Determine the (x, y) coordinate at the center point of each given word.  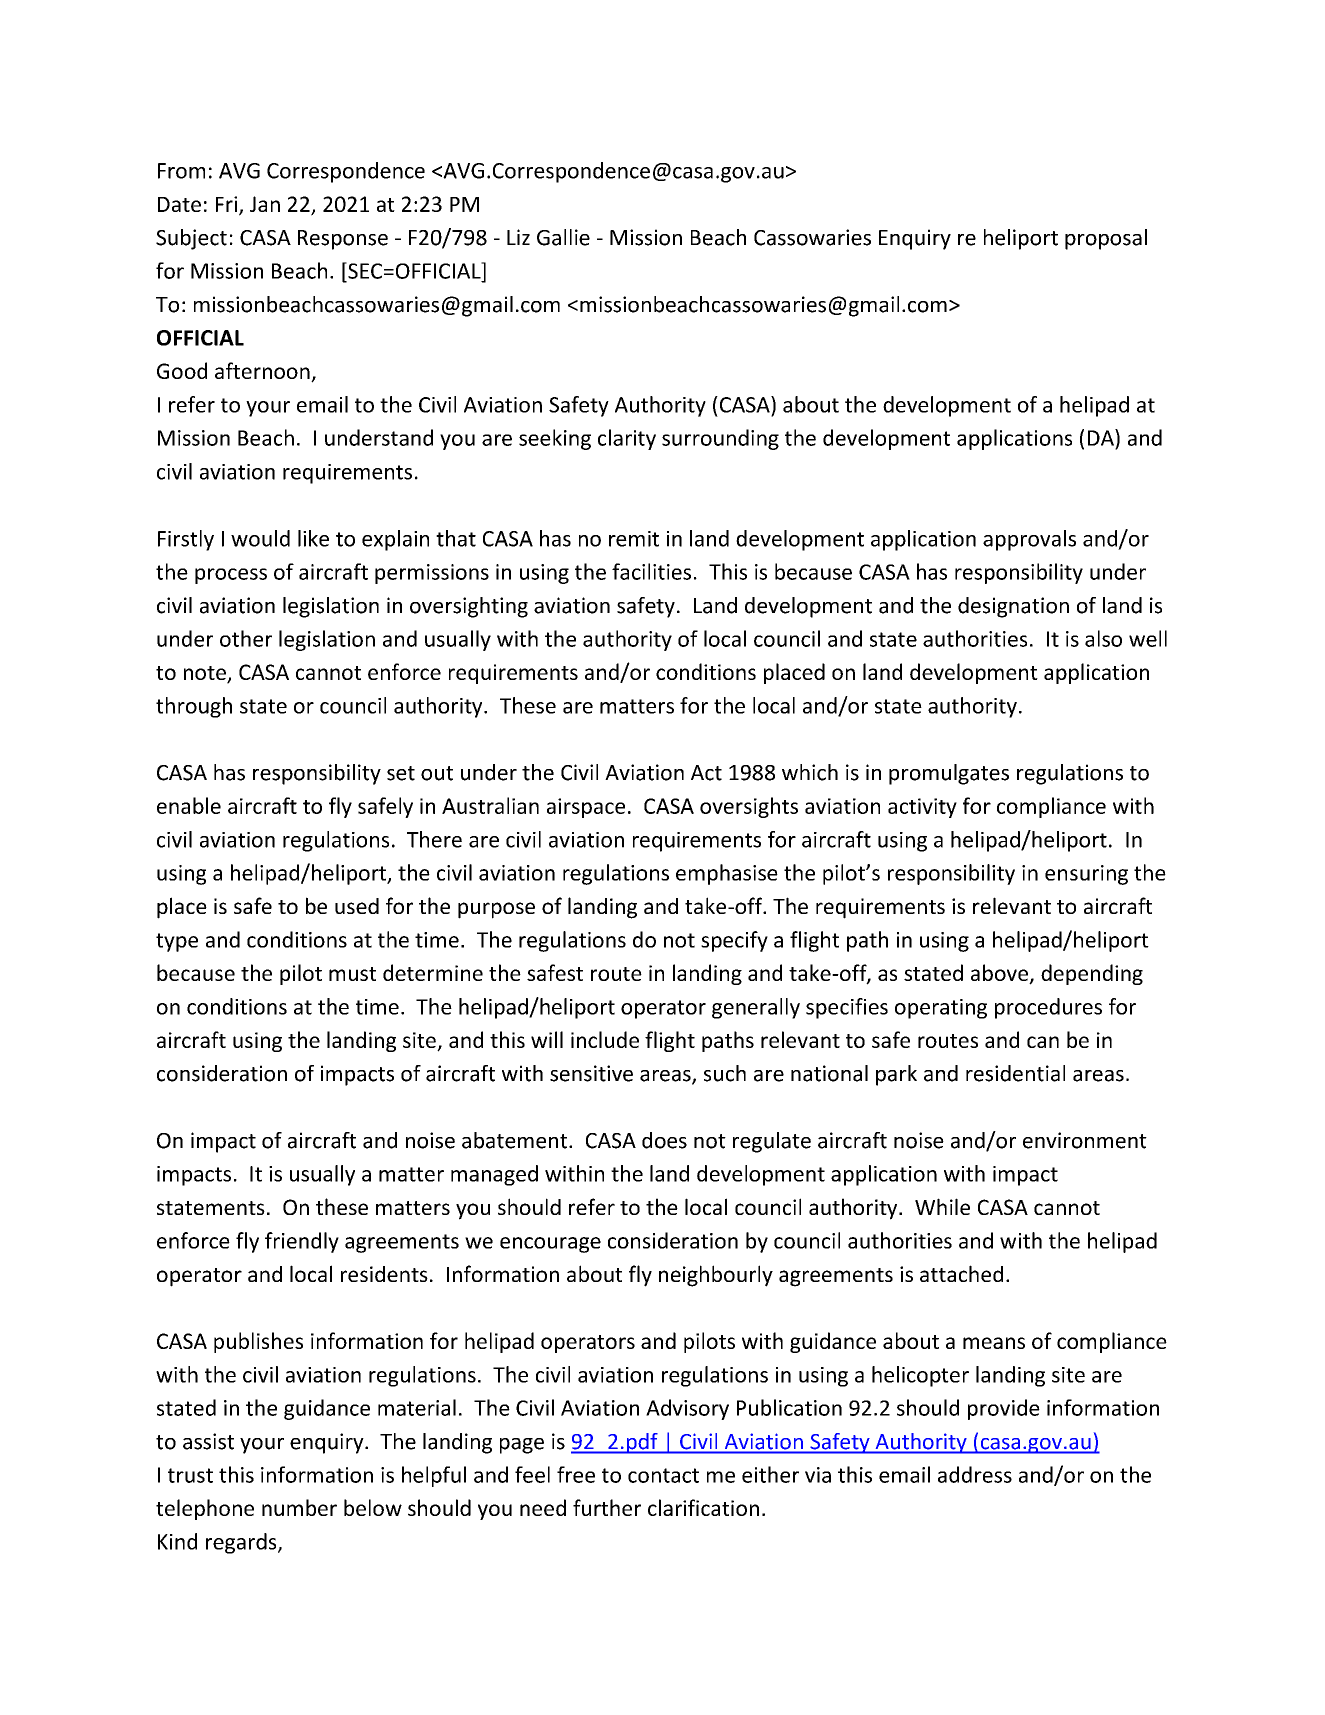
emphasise (727, 874)
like (313, 538)
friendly (302, 1242)
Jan (265, 204)
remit (634, 539)
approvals (1029, 540)
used (357, 906)
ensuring (1086, 875)
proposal (1106, 239)
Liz (518, 237)
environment (1085, 1140)
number (299, 1507)
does (664, 1140)
